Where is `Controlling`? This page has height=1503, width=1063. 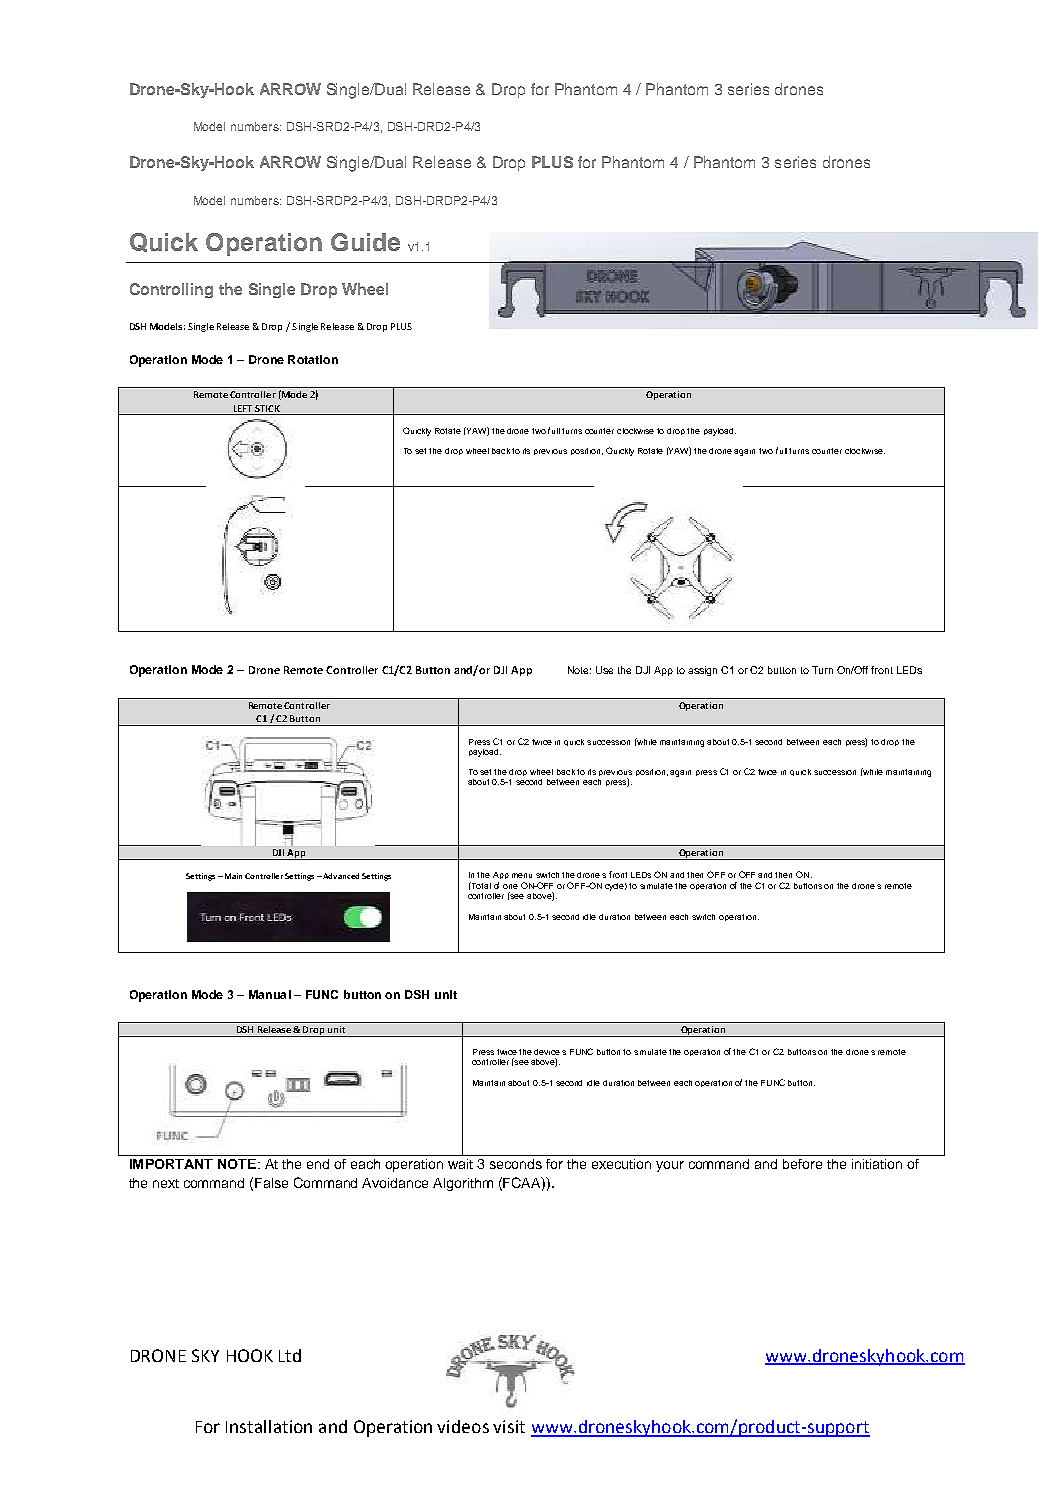
Controlling is located at coordinates (171, 290).
